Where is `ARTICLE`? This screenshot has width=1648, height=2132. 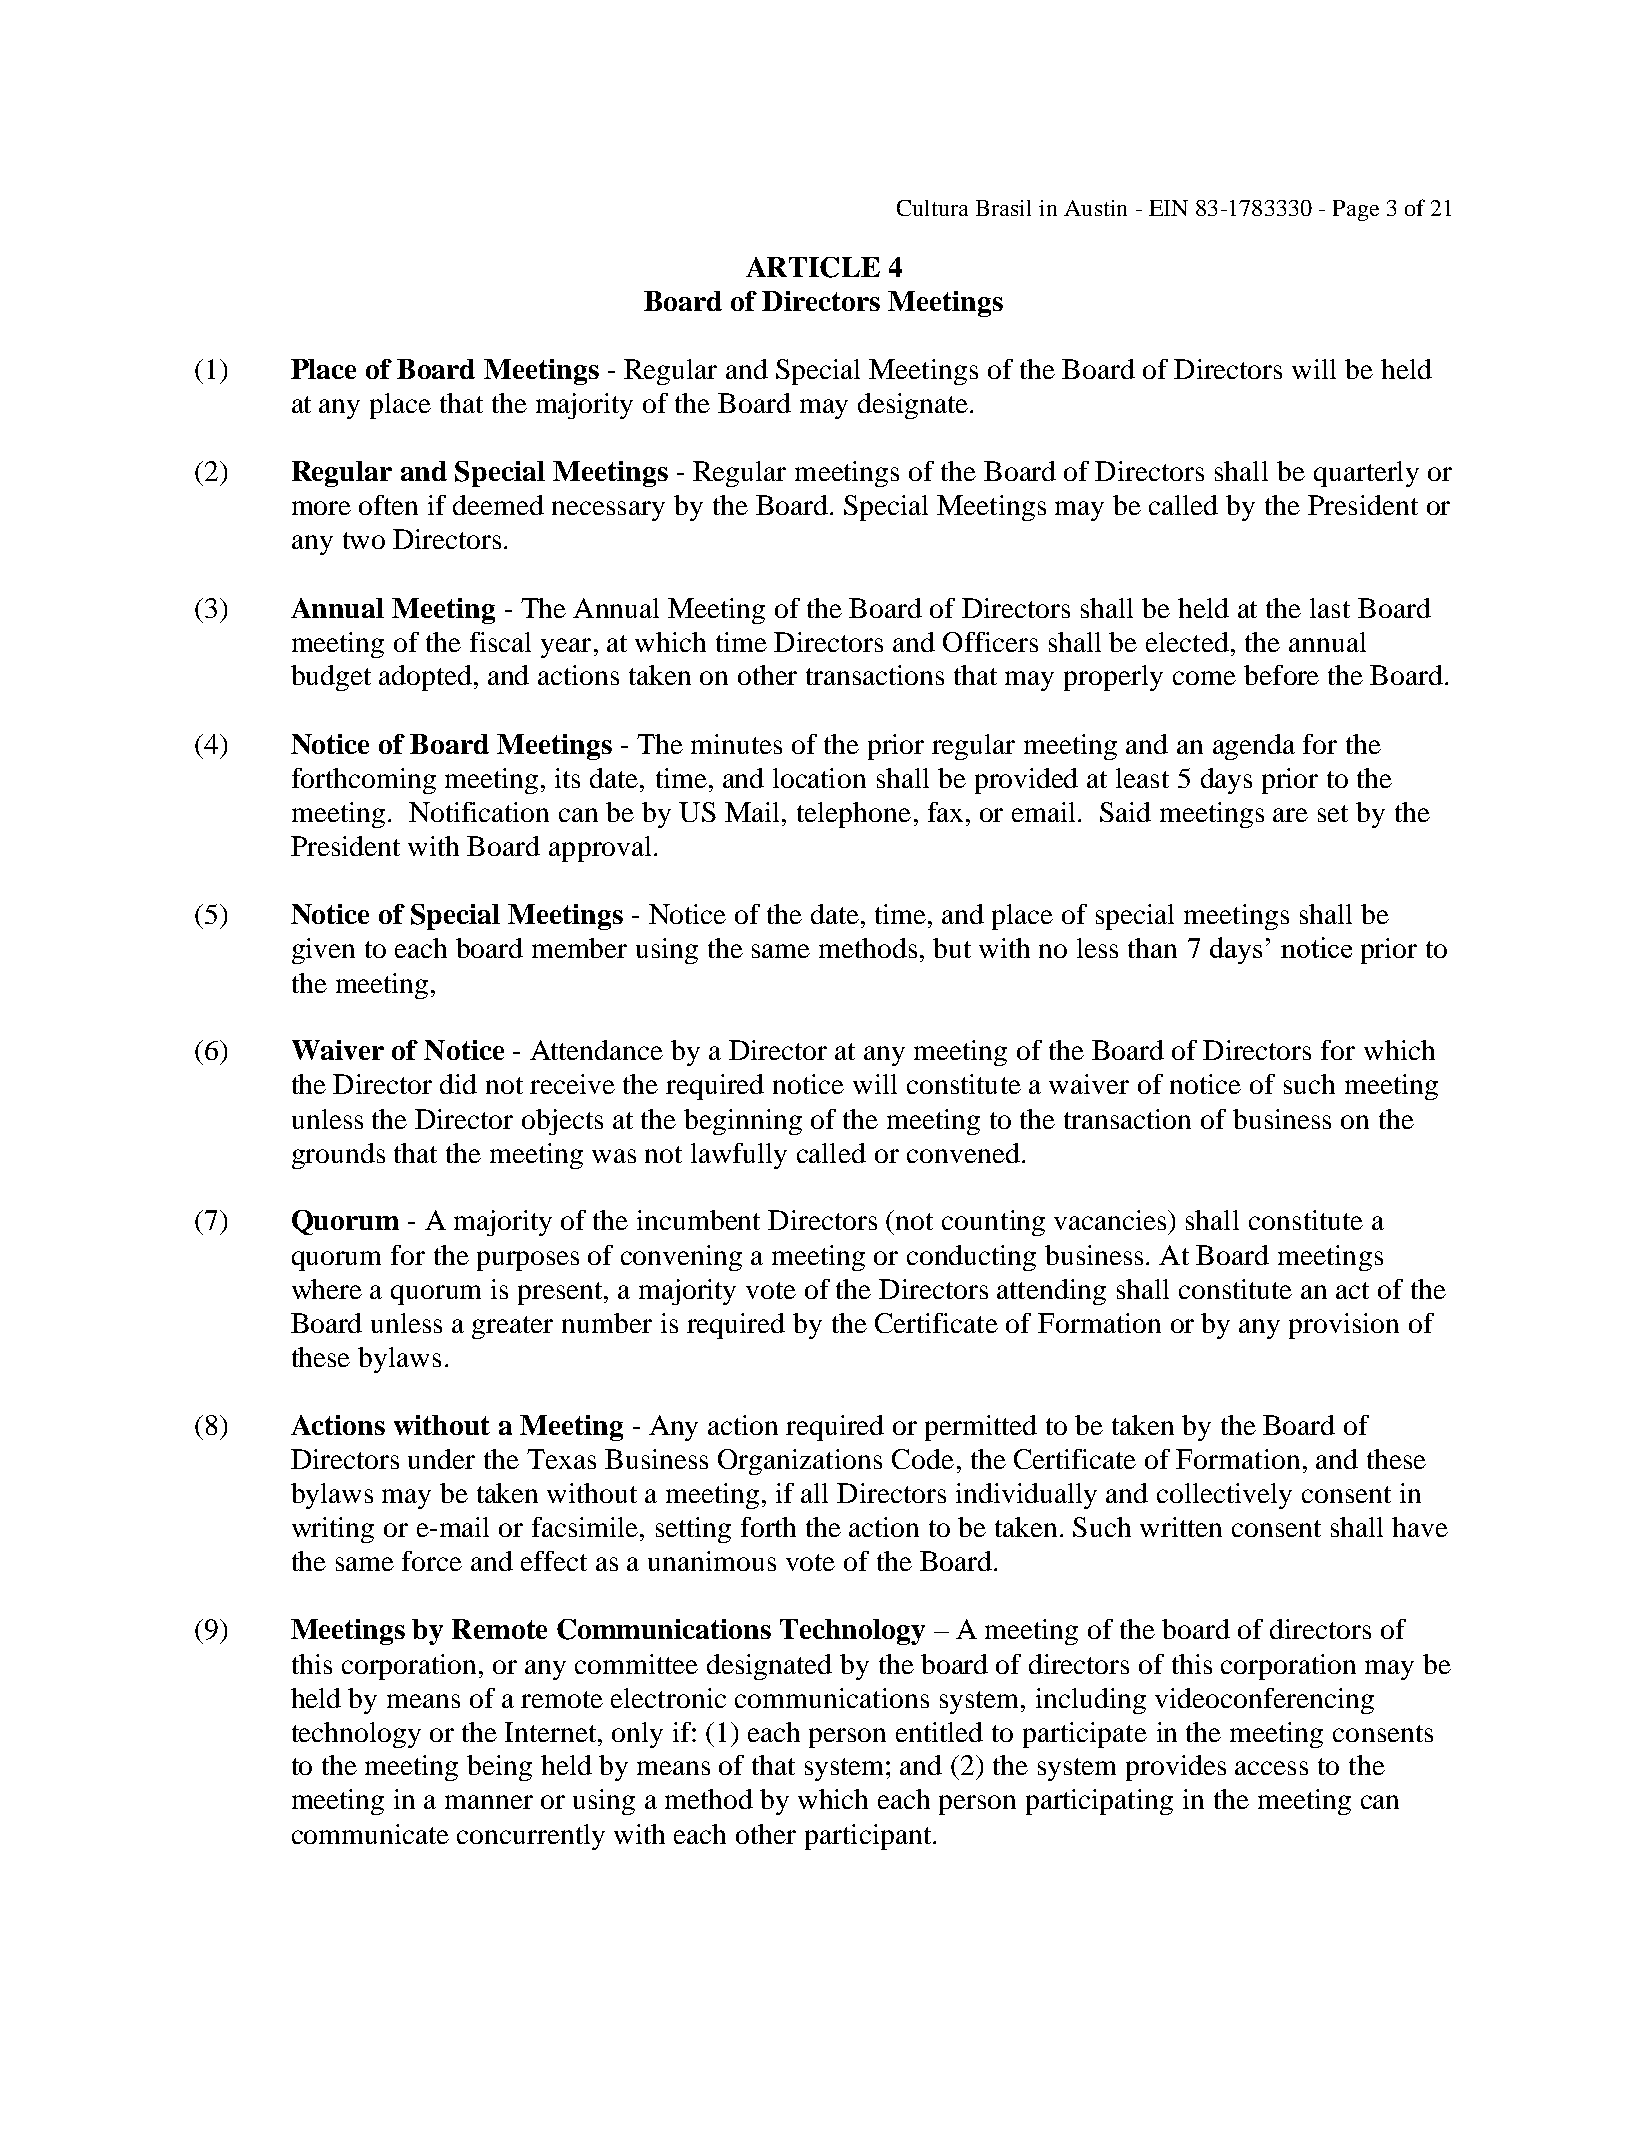 ARTICLE is located at coordinates (813, 267).
